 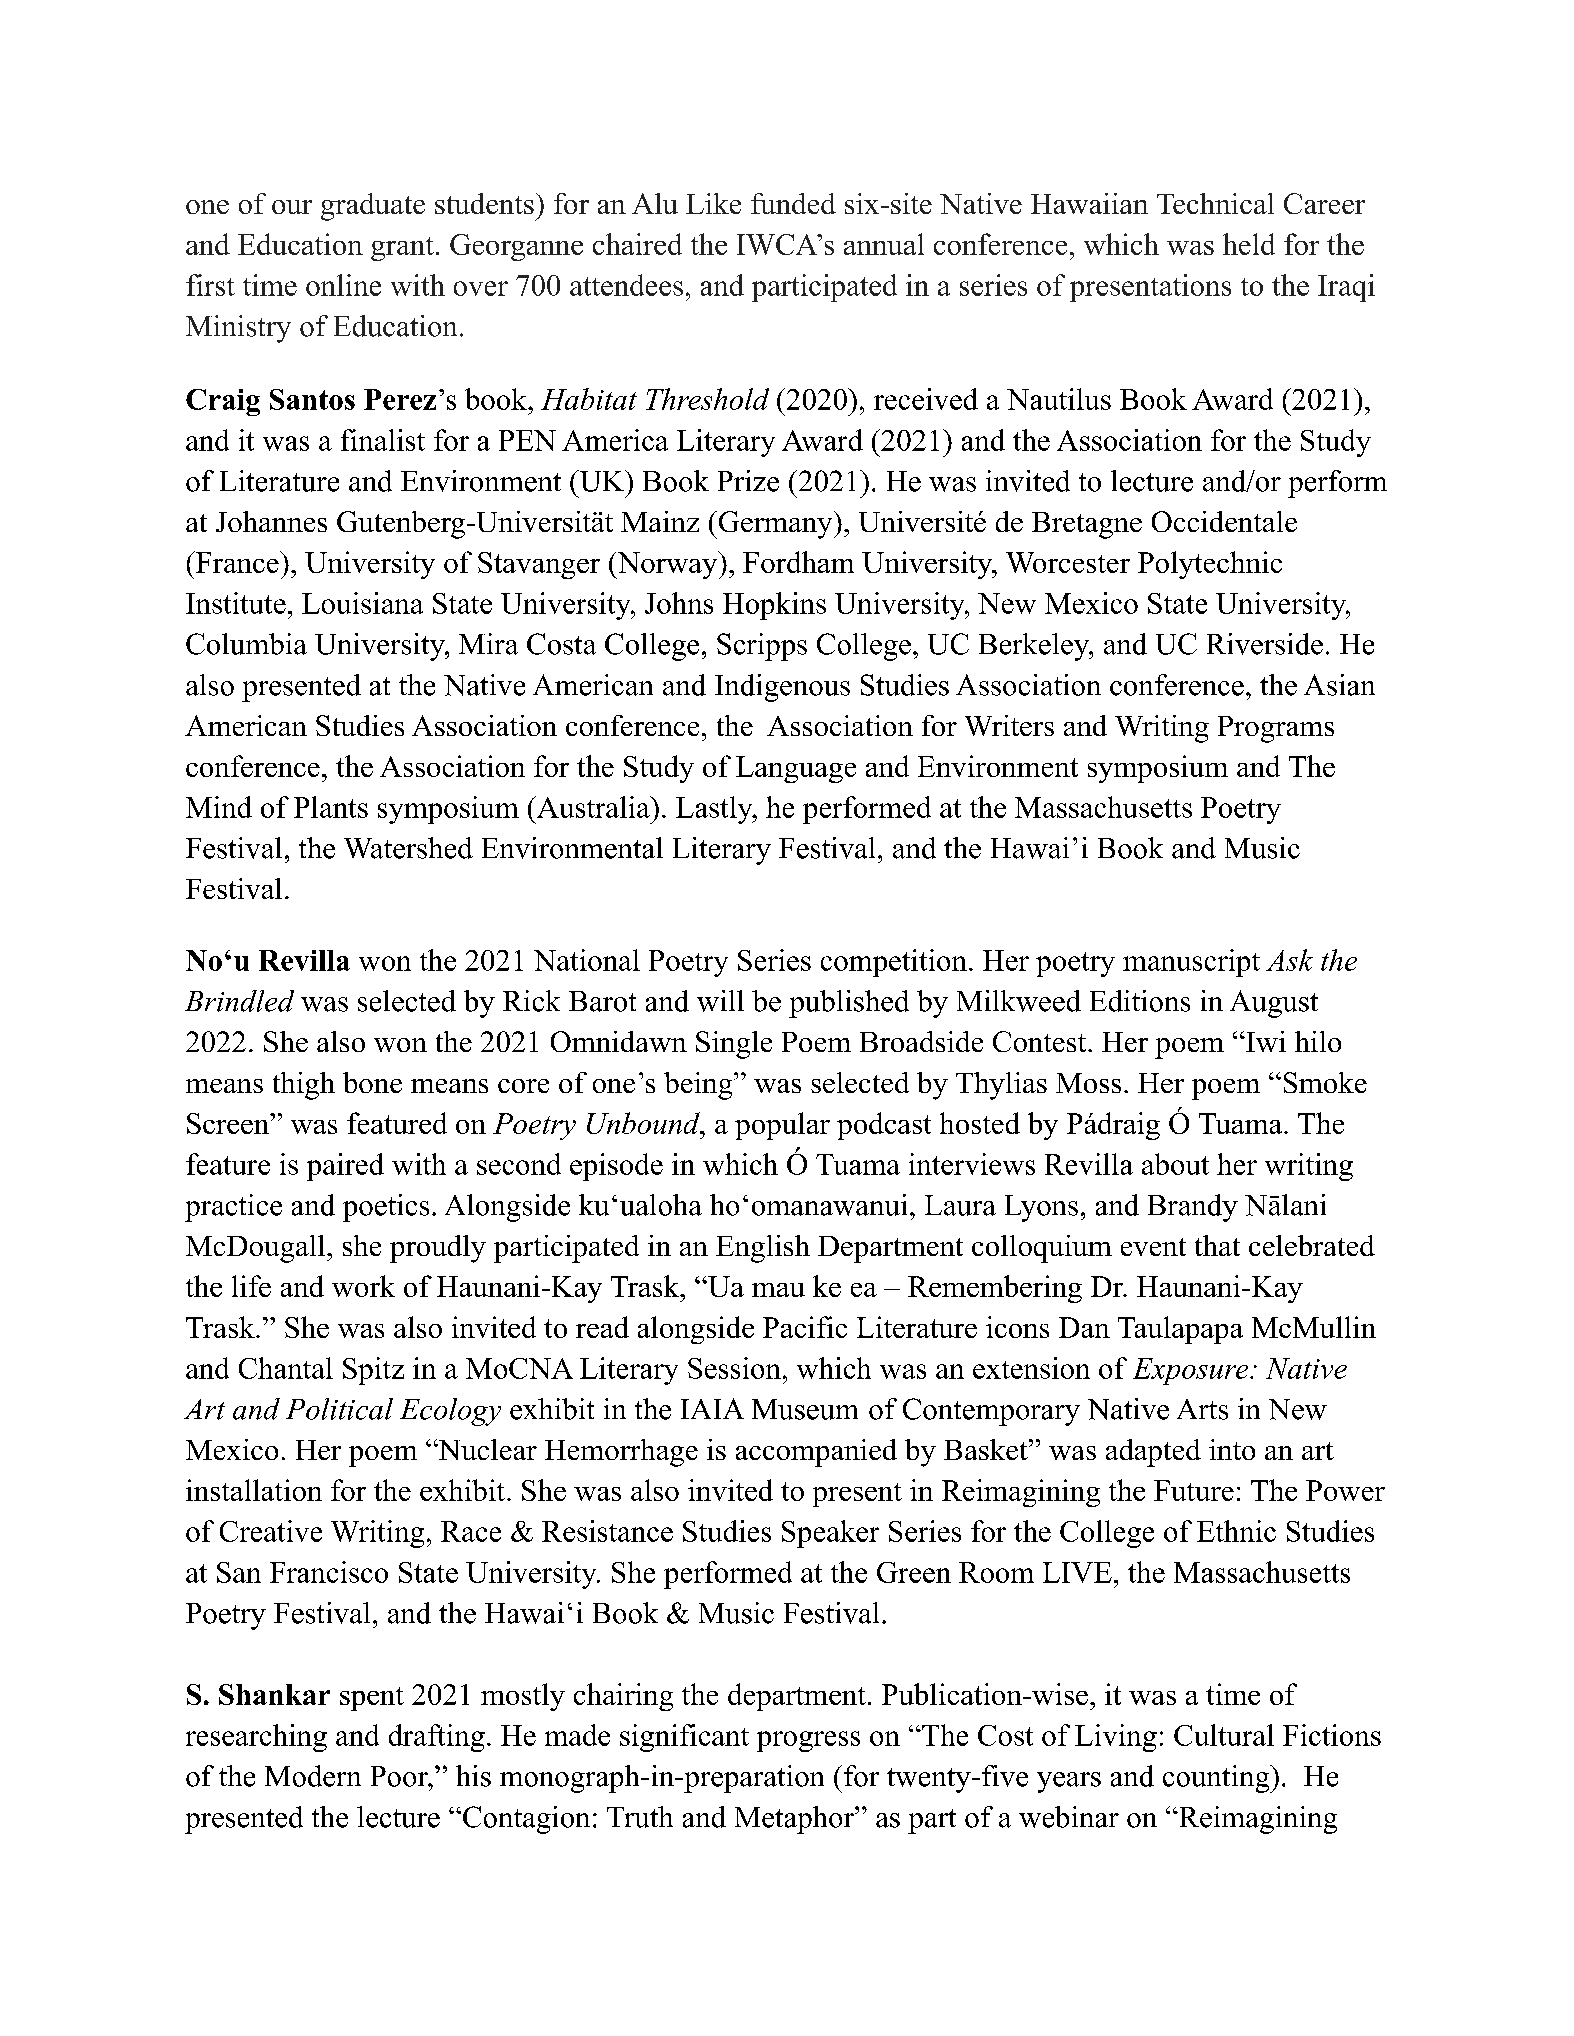 I want to click on Plants, so click(x=331, y=807).
